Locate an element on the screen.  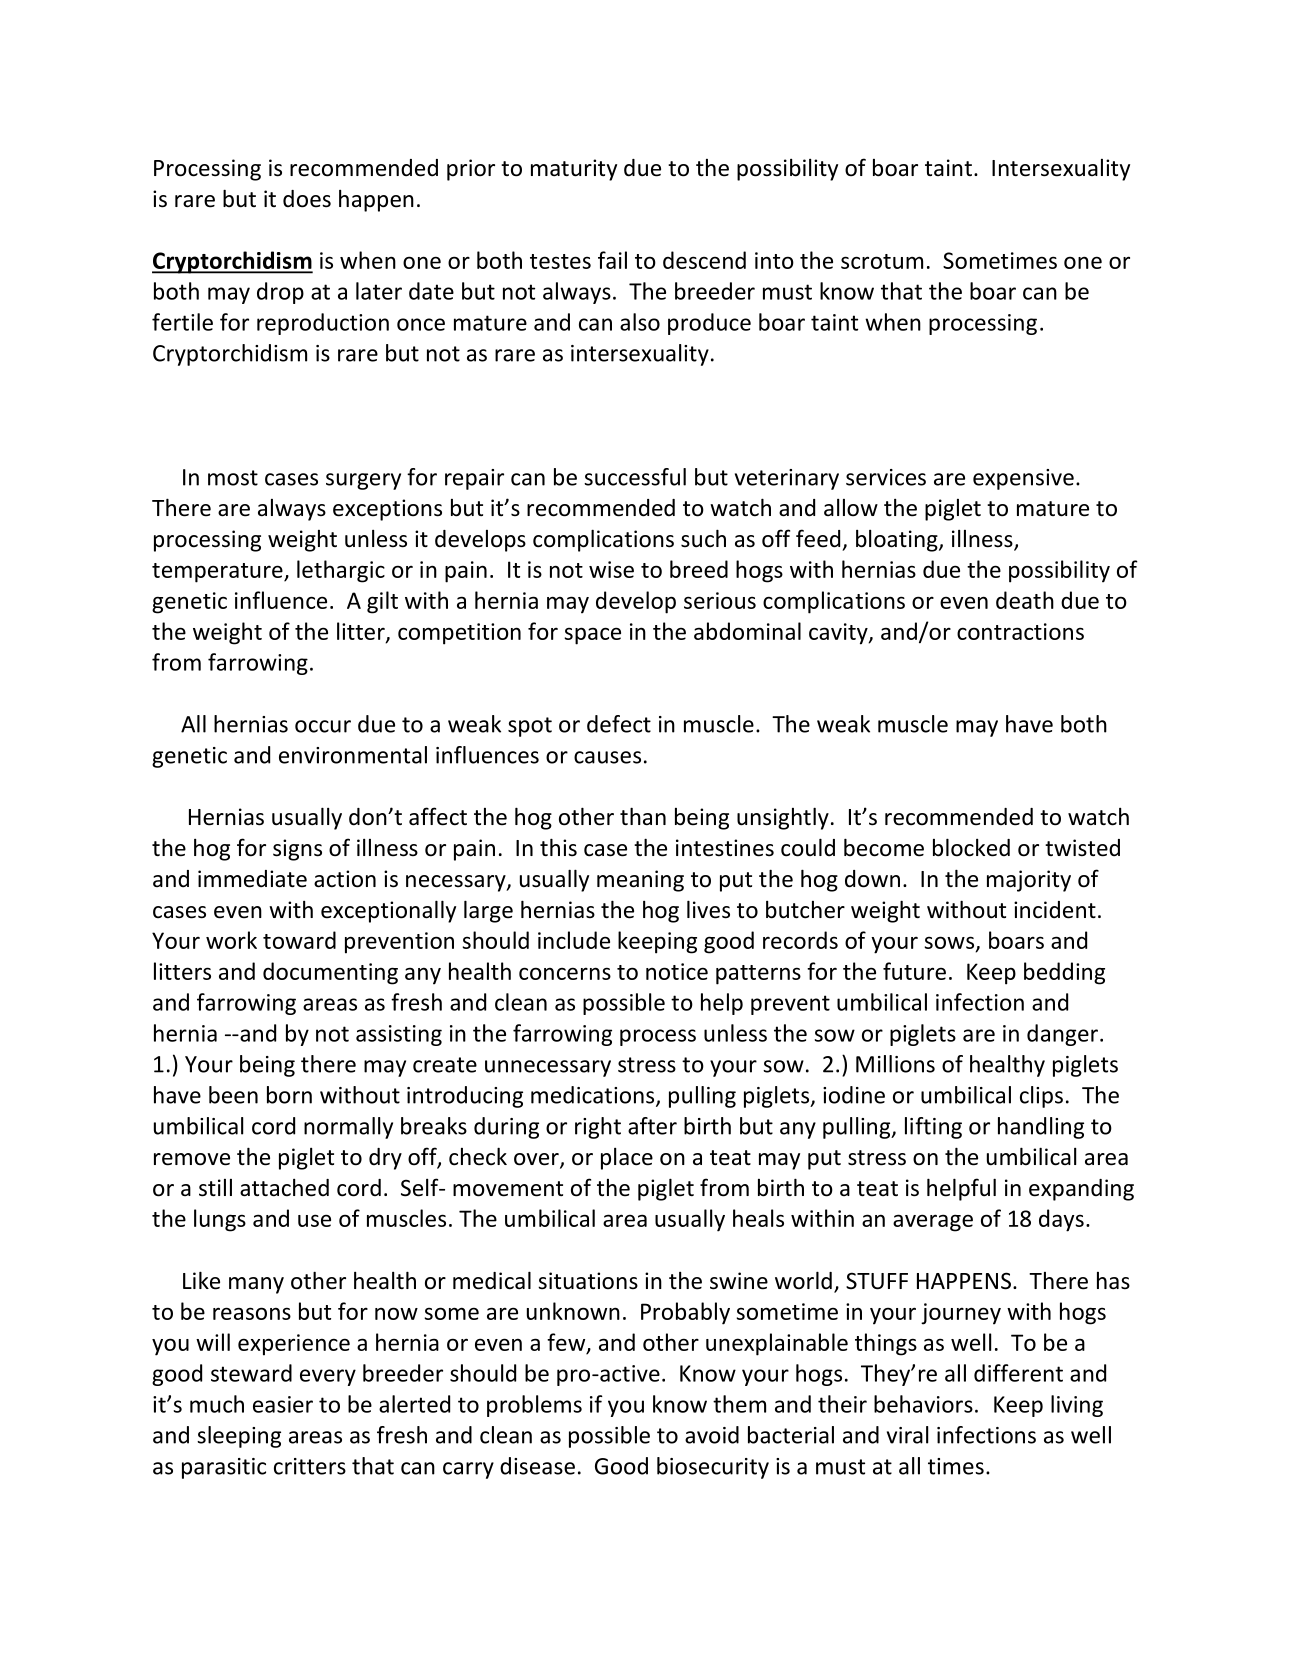
most is located at coordinates (233, 478).
